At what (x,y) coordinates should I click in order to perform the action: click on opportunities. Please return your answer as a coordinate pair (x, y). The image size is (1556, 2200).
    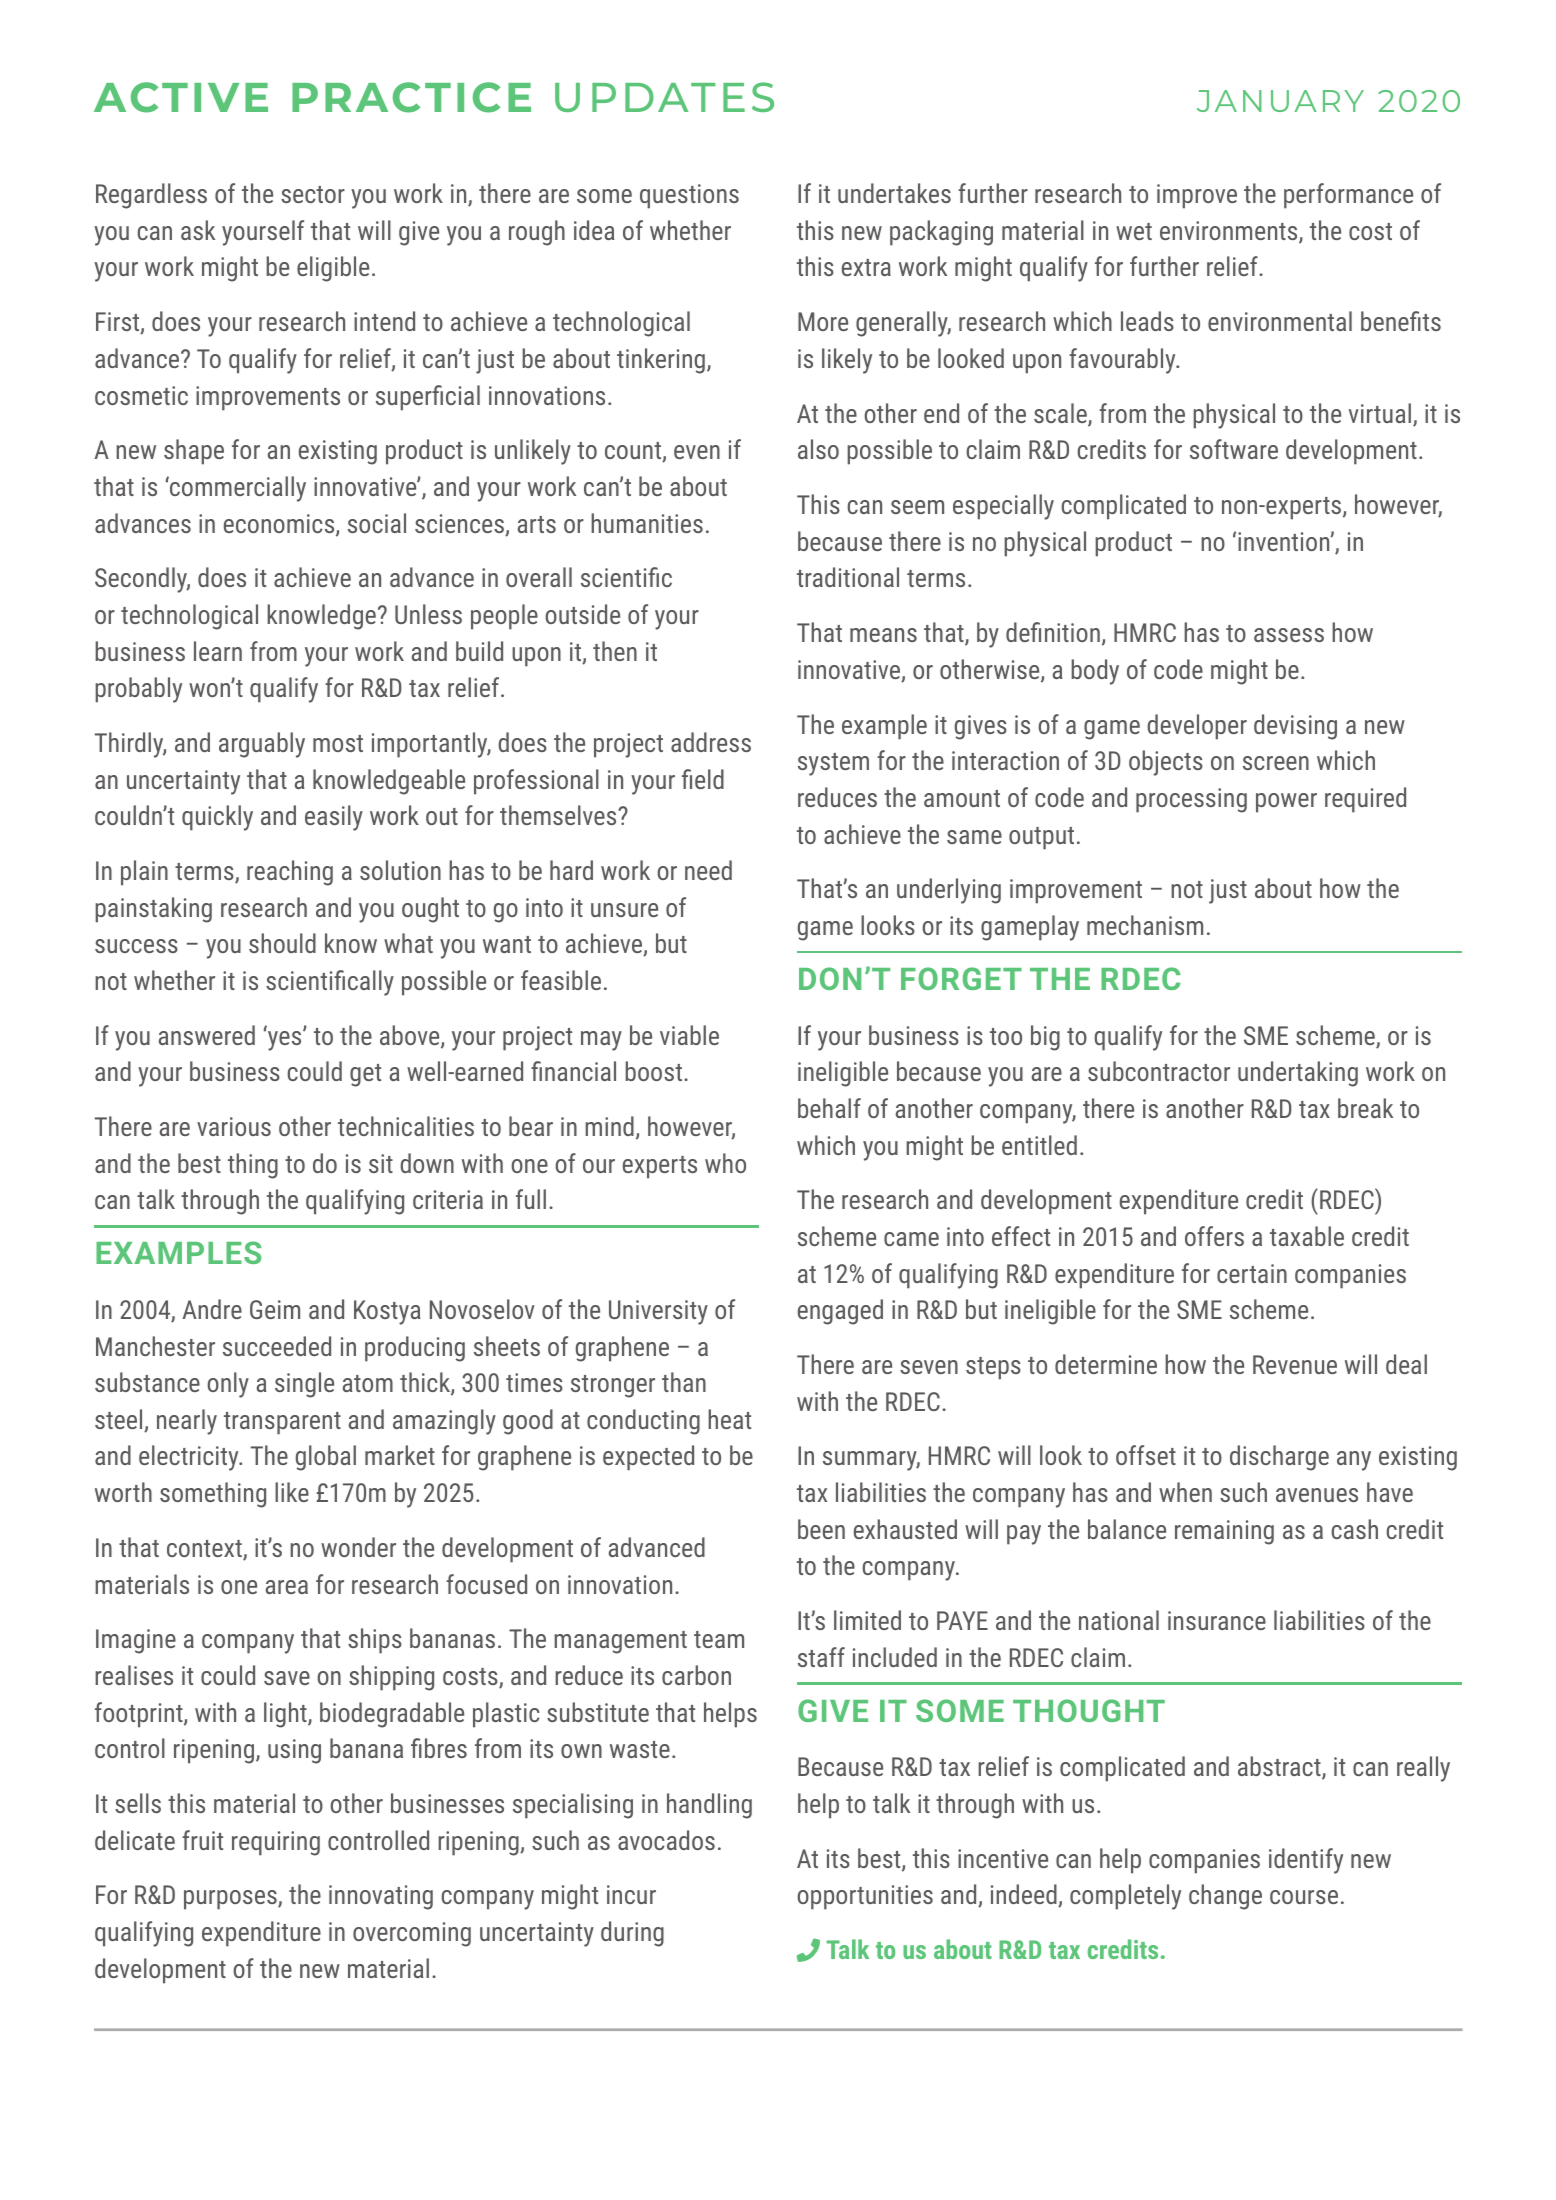
    Looking at the image, I should click on (865, 1897).
